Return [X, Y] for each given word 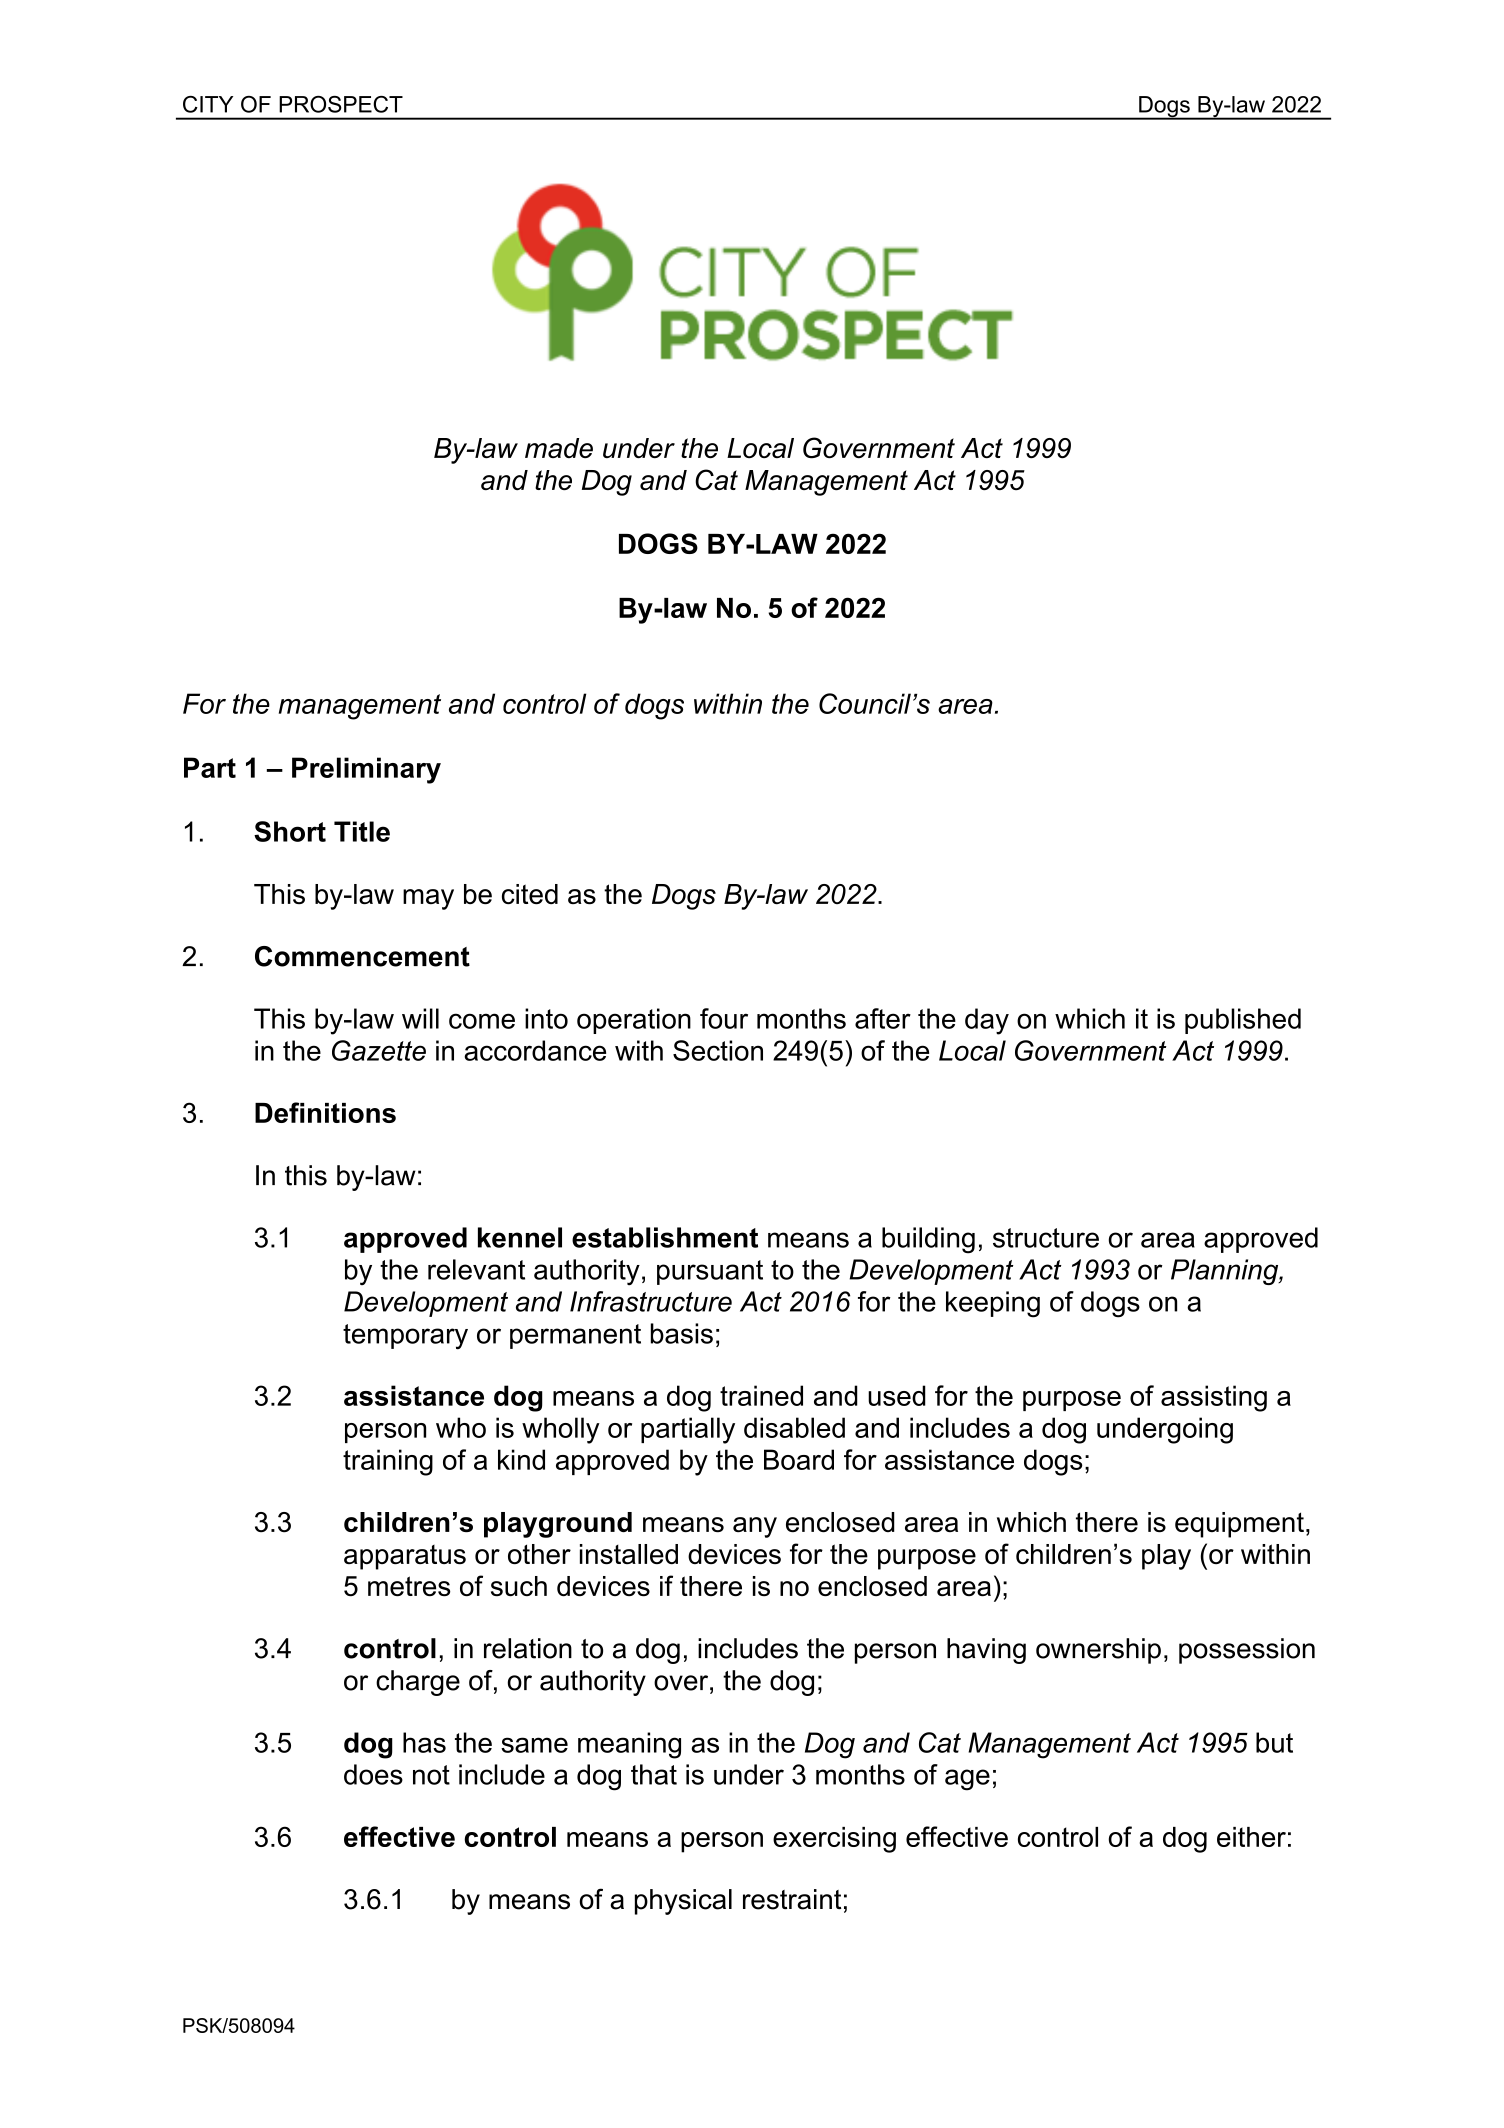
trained [761, 1395]
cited [530, 894]
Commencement [362, 956]
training [388, 1462]
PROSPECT [341, 104]
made [559, 448]
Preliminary [366, 770]
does [373, 1774]
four [724, 1018]
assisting [1214, 1398]
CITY [208, 104]
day [987, 1021]
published [1243, 1021]
